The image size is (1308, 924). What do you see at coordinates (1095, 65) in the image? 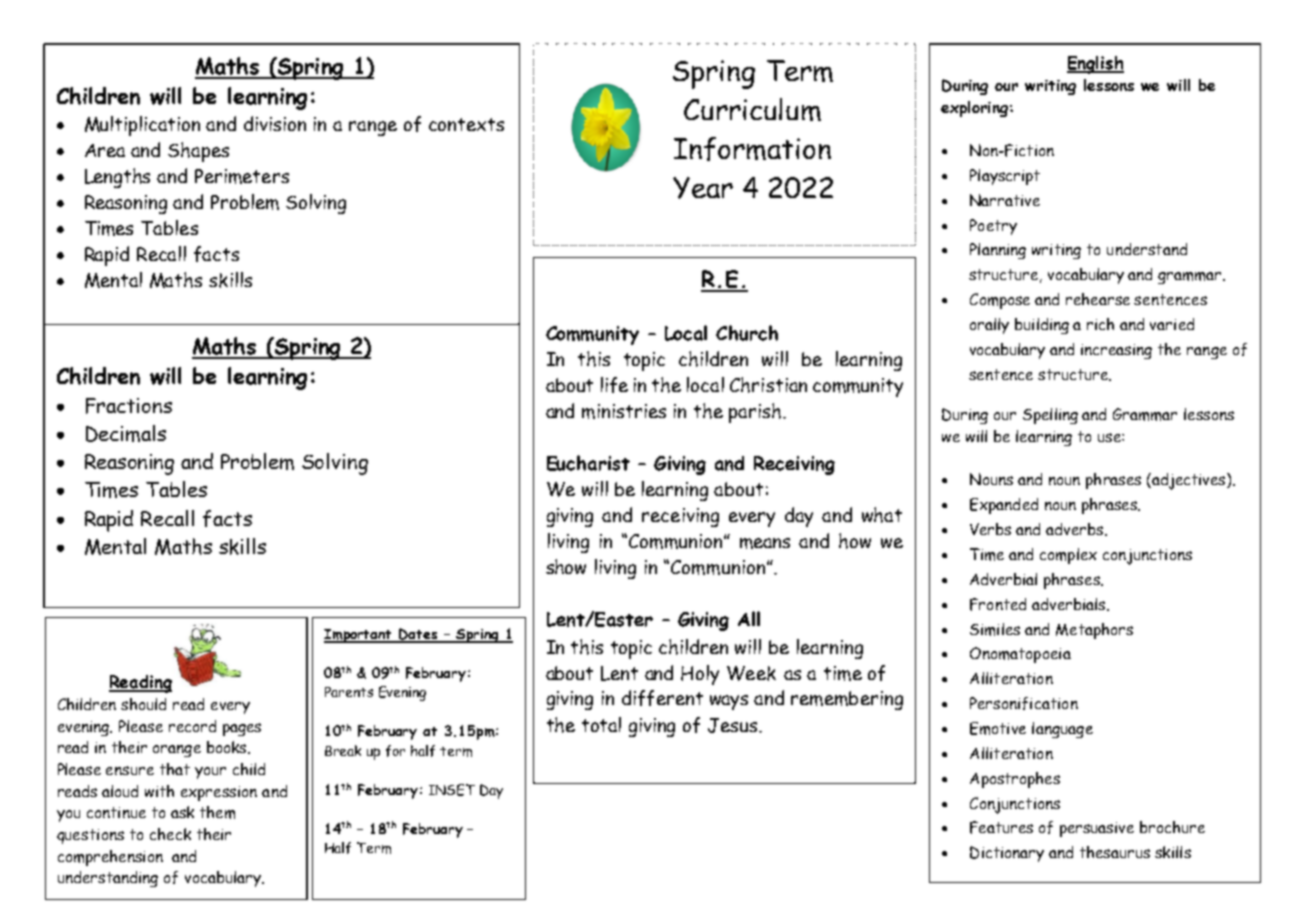
I see `English` at bounding box center [1095, 65].
